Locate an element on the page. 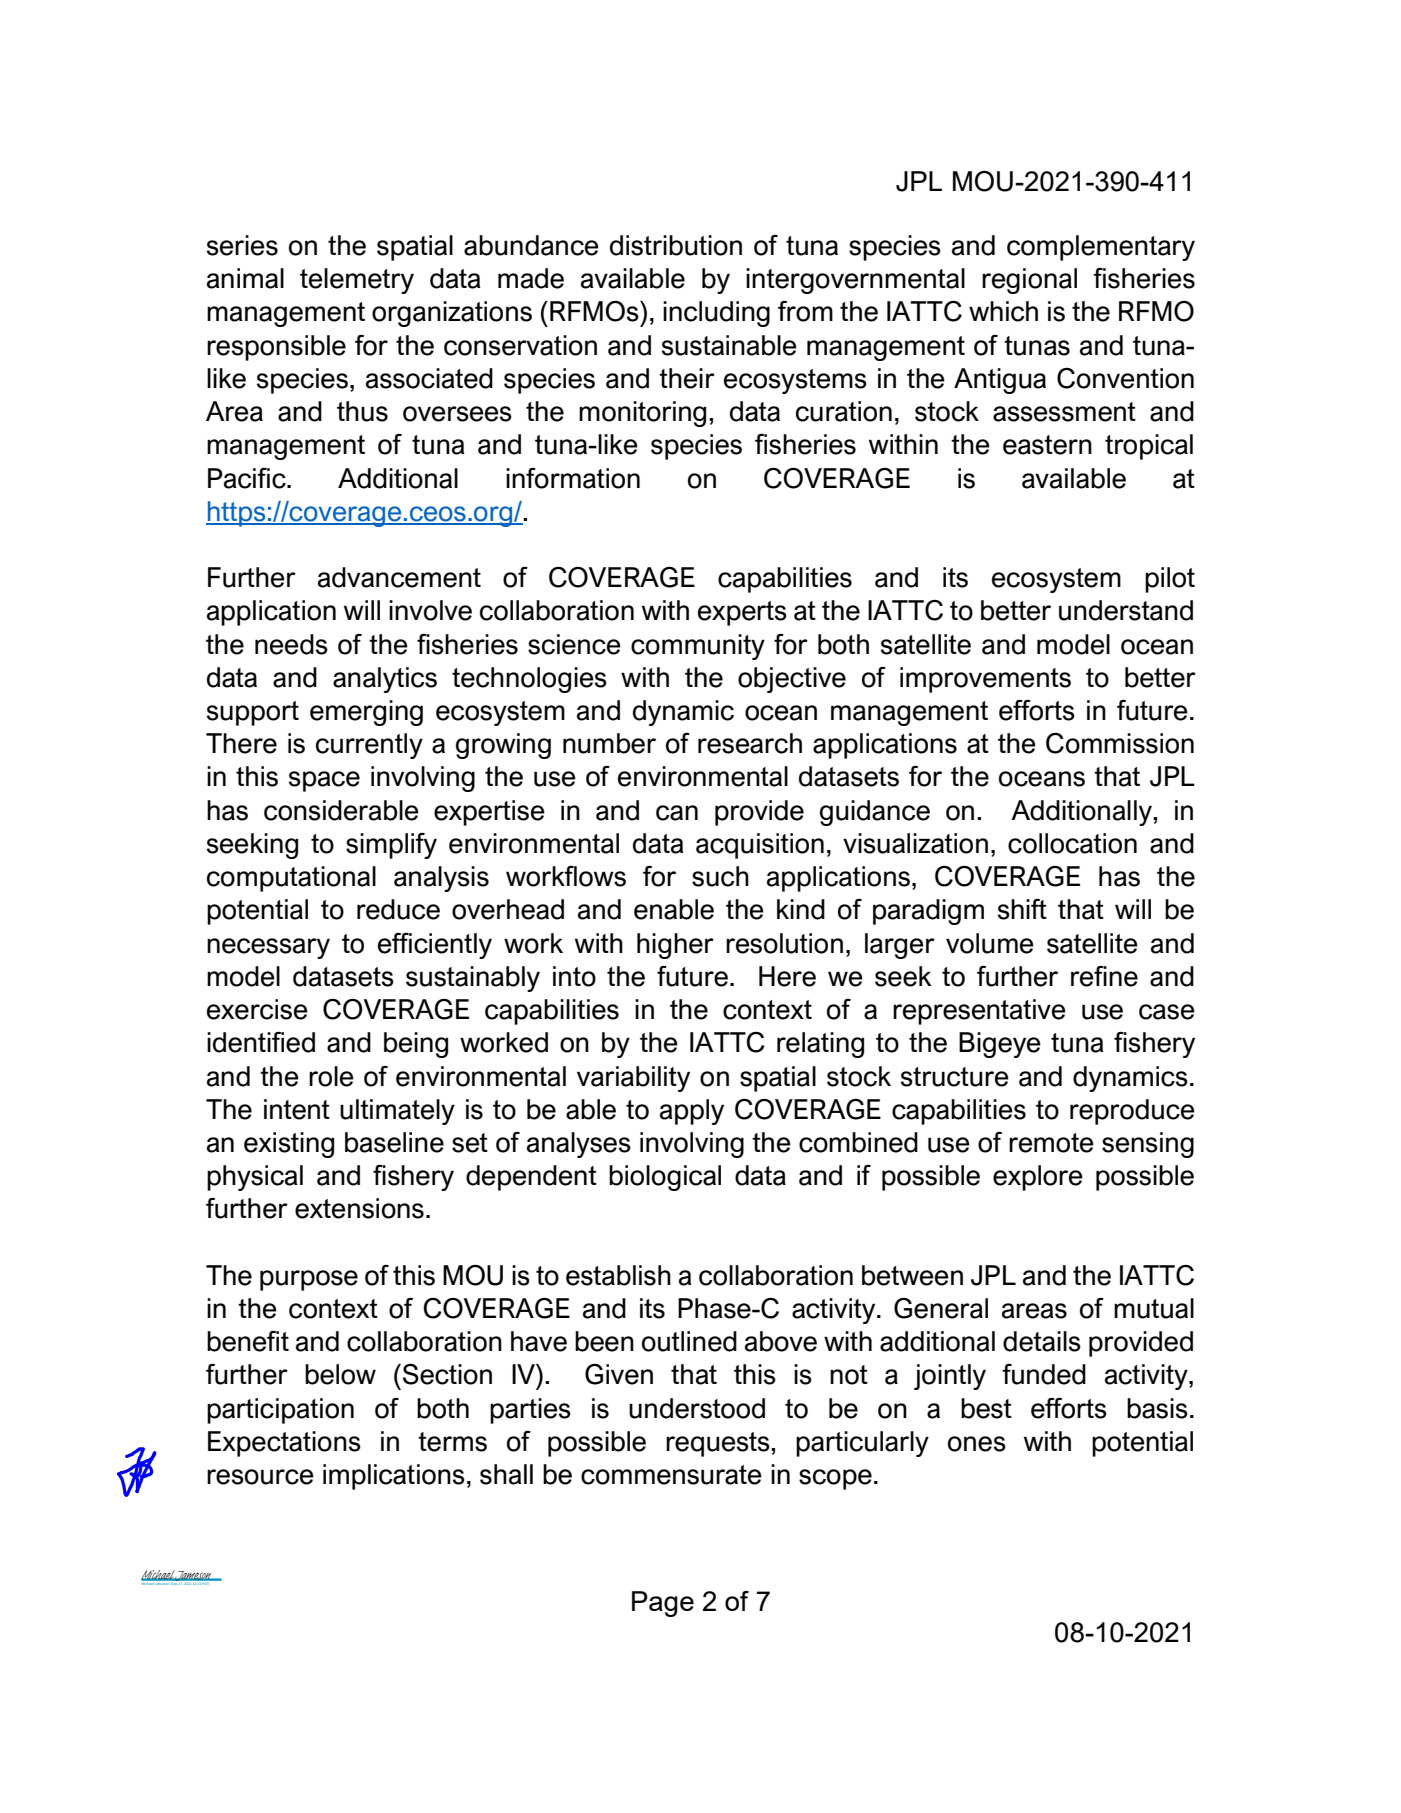  Commission is located at coordinates (1120, 743).
